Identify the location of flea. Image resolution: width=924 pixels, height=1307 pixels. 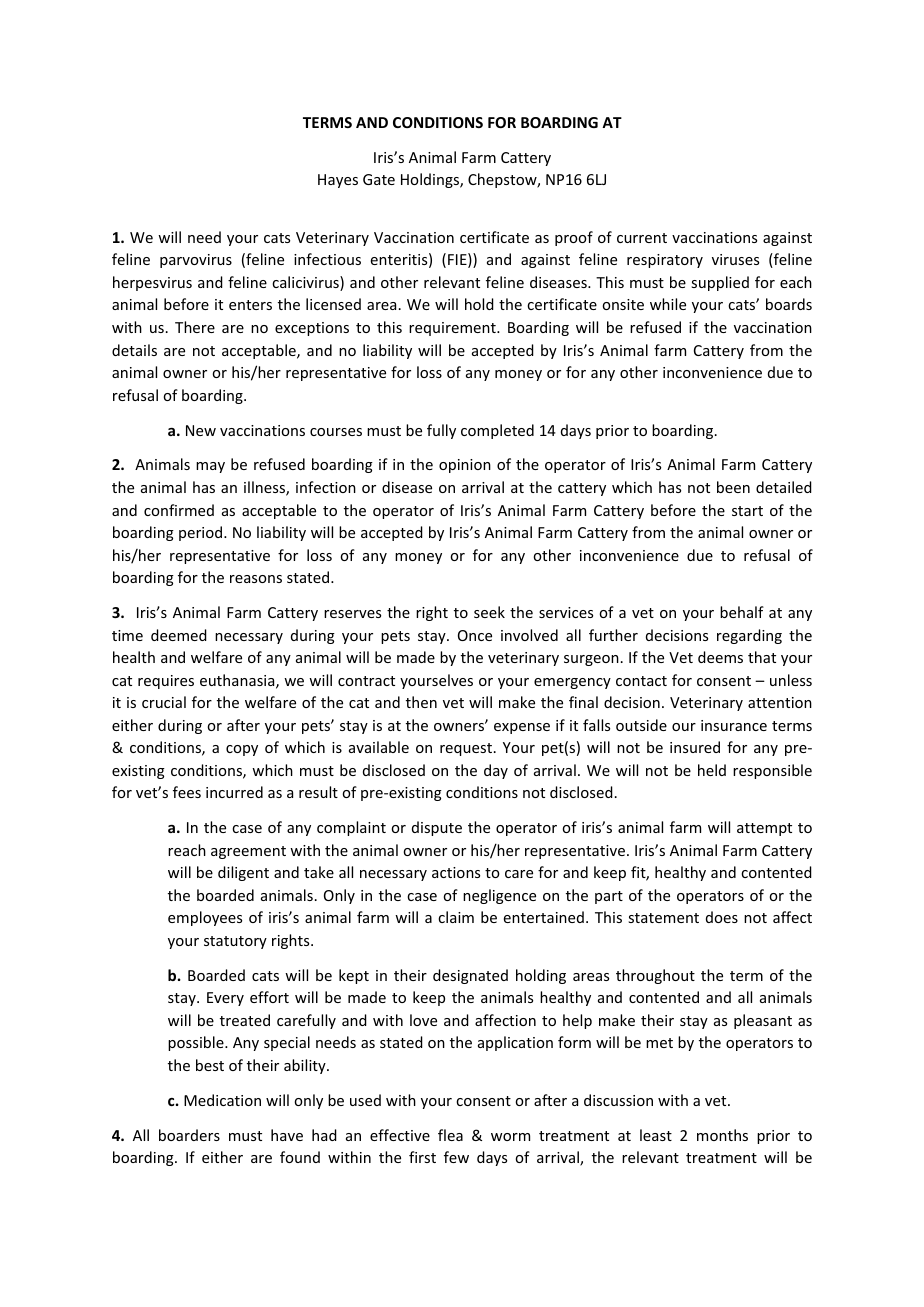
(450, 1135).
